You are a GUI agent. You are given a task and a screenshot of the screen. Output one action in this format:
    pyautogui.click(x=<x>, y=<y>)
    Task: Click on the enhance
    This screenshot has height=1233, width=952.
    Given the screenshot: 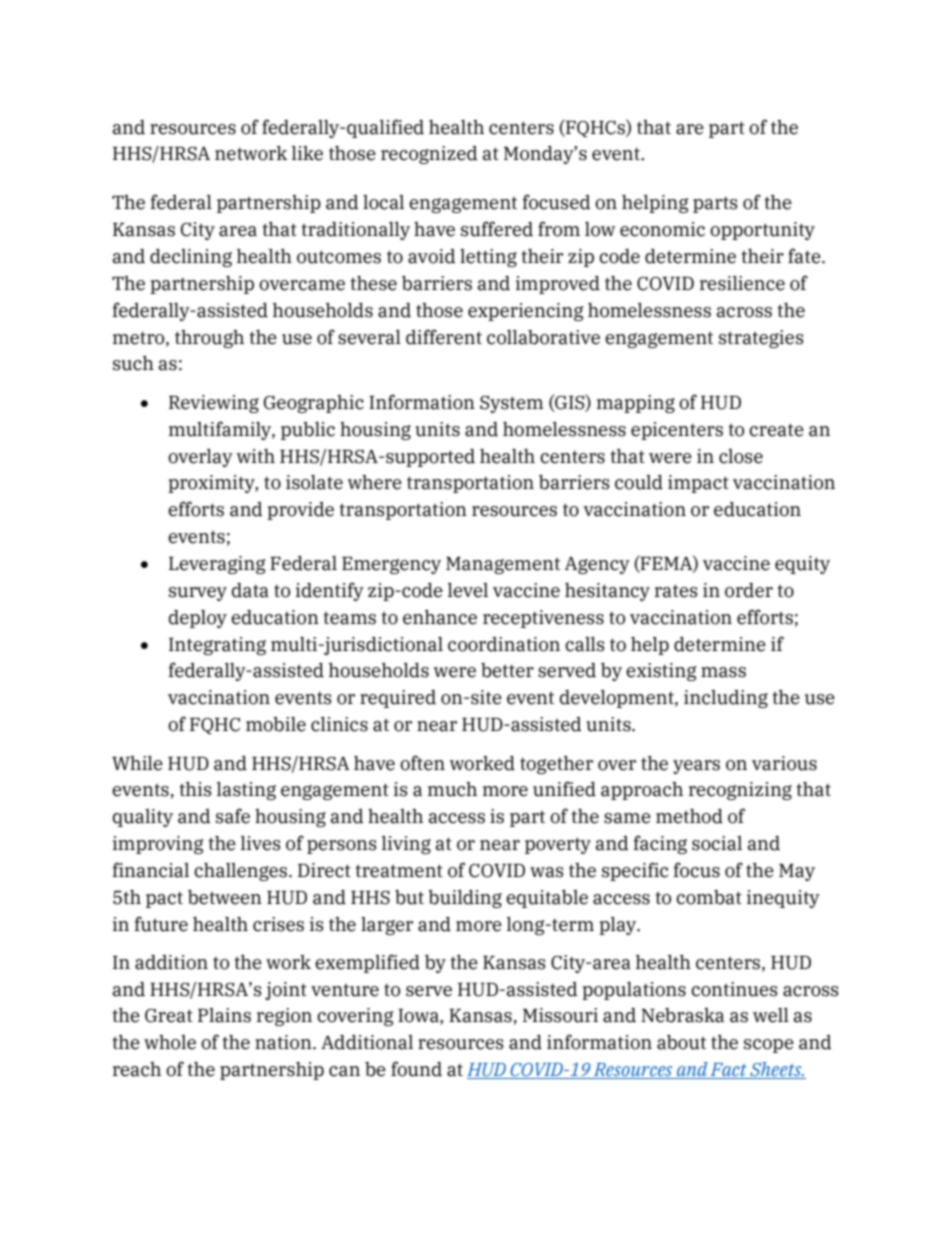 What is the action you would take?
    pyautogui.click(x=440, y=617)
